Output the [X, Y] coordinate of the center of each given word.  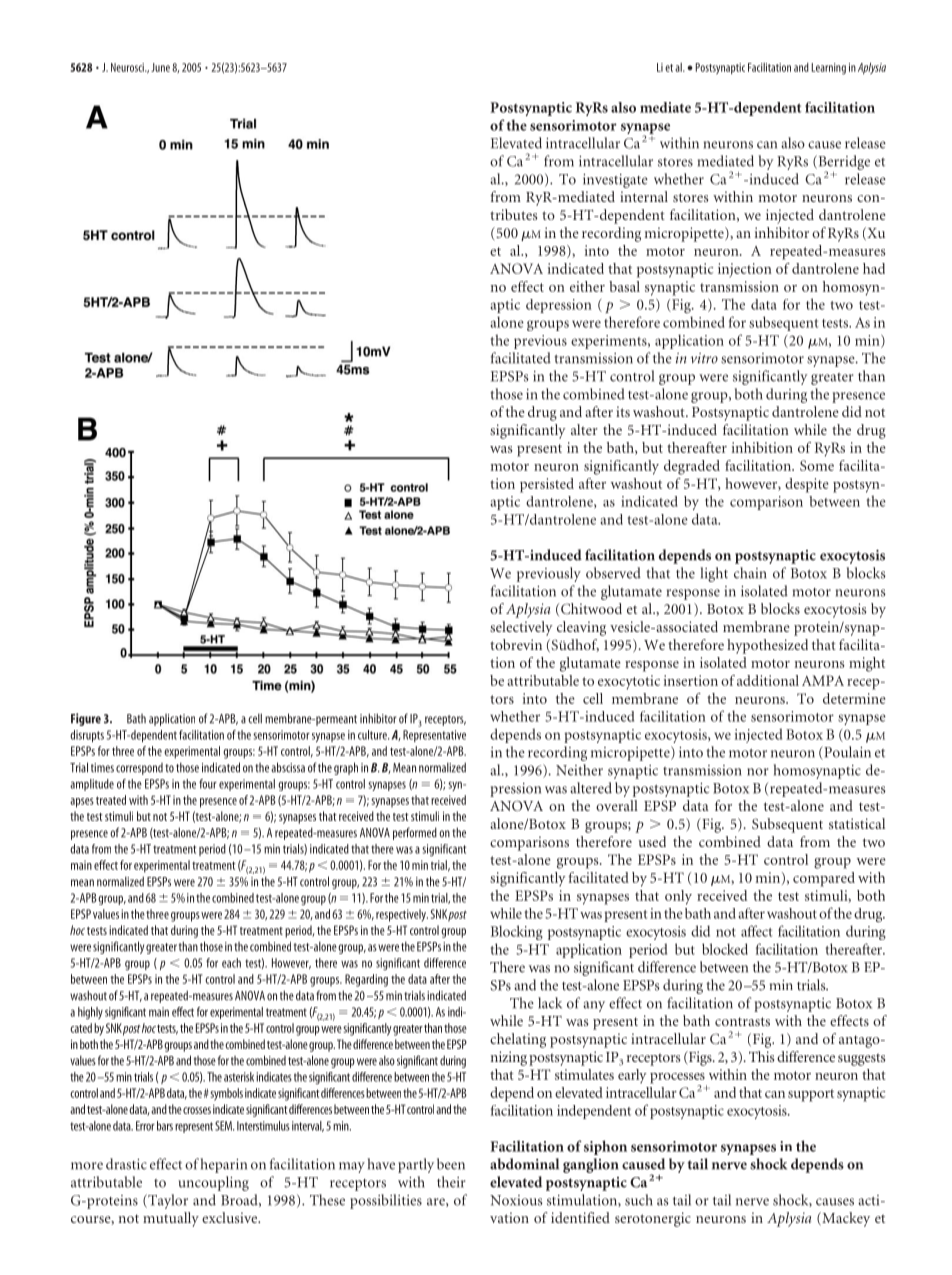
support [811, 1095]
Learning [829, 69]
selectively [521, 628]
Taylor [167, 1201]
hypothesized [767, 646]
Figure [86, 719]
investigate [615, 181]
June [160, 67]
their [451, 1182]
